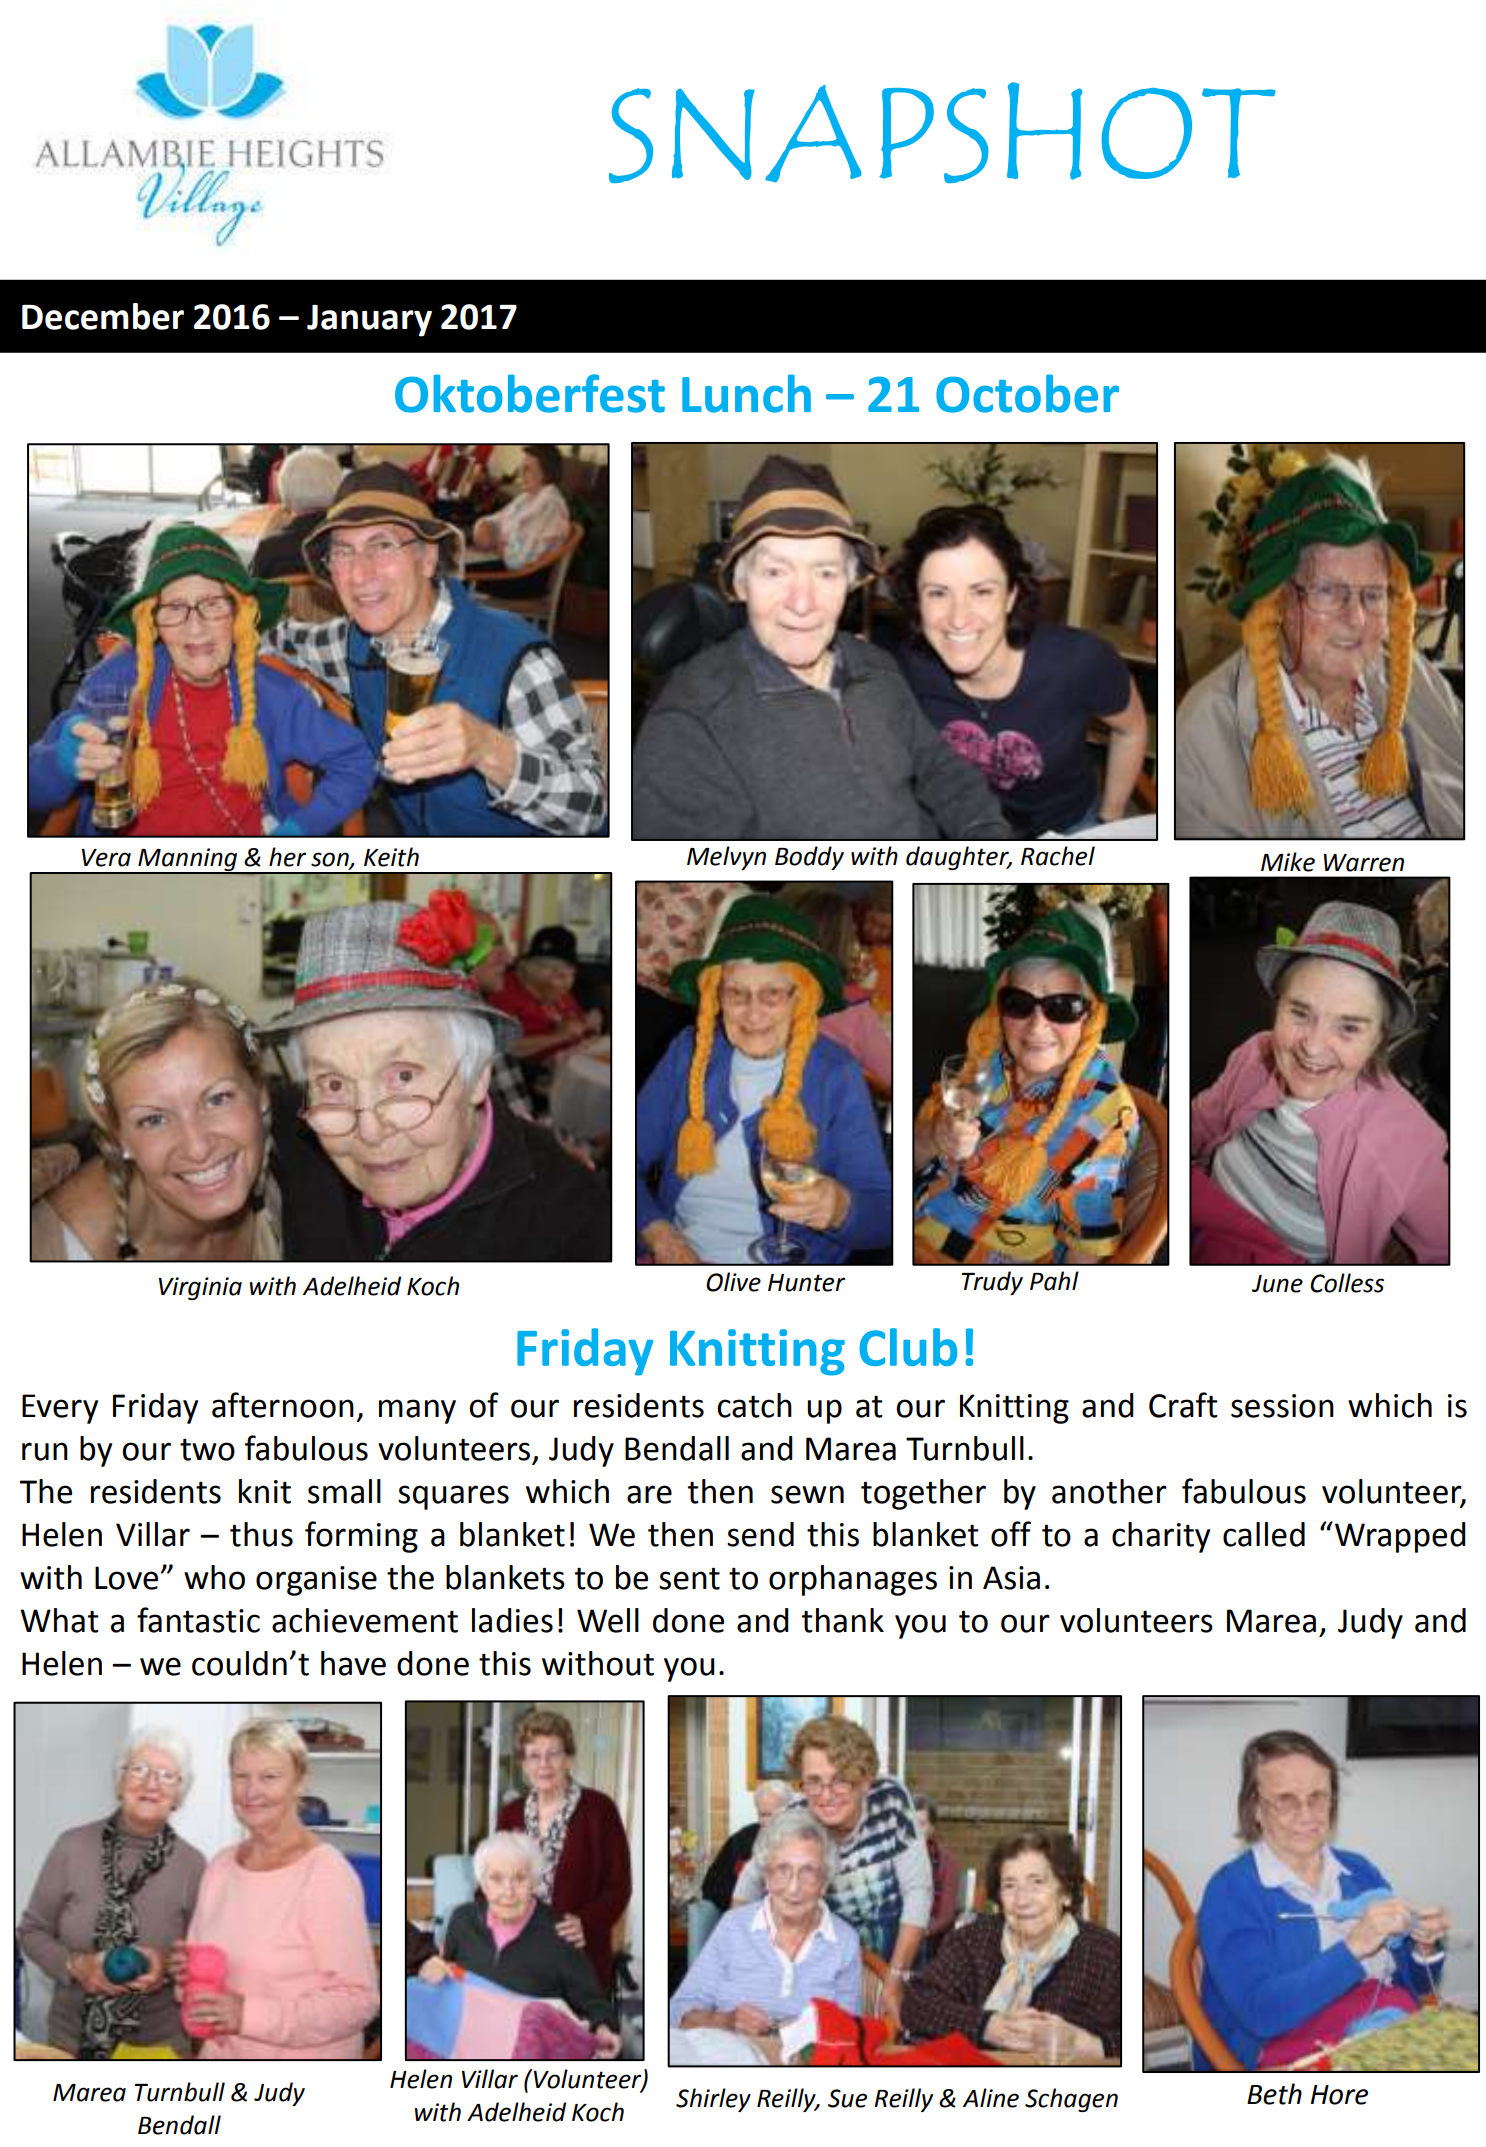 The height and width of the page is (2147, 1486). I want to click on session, so click(1282, 1406).
